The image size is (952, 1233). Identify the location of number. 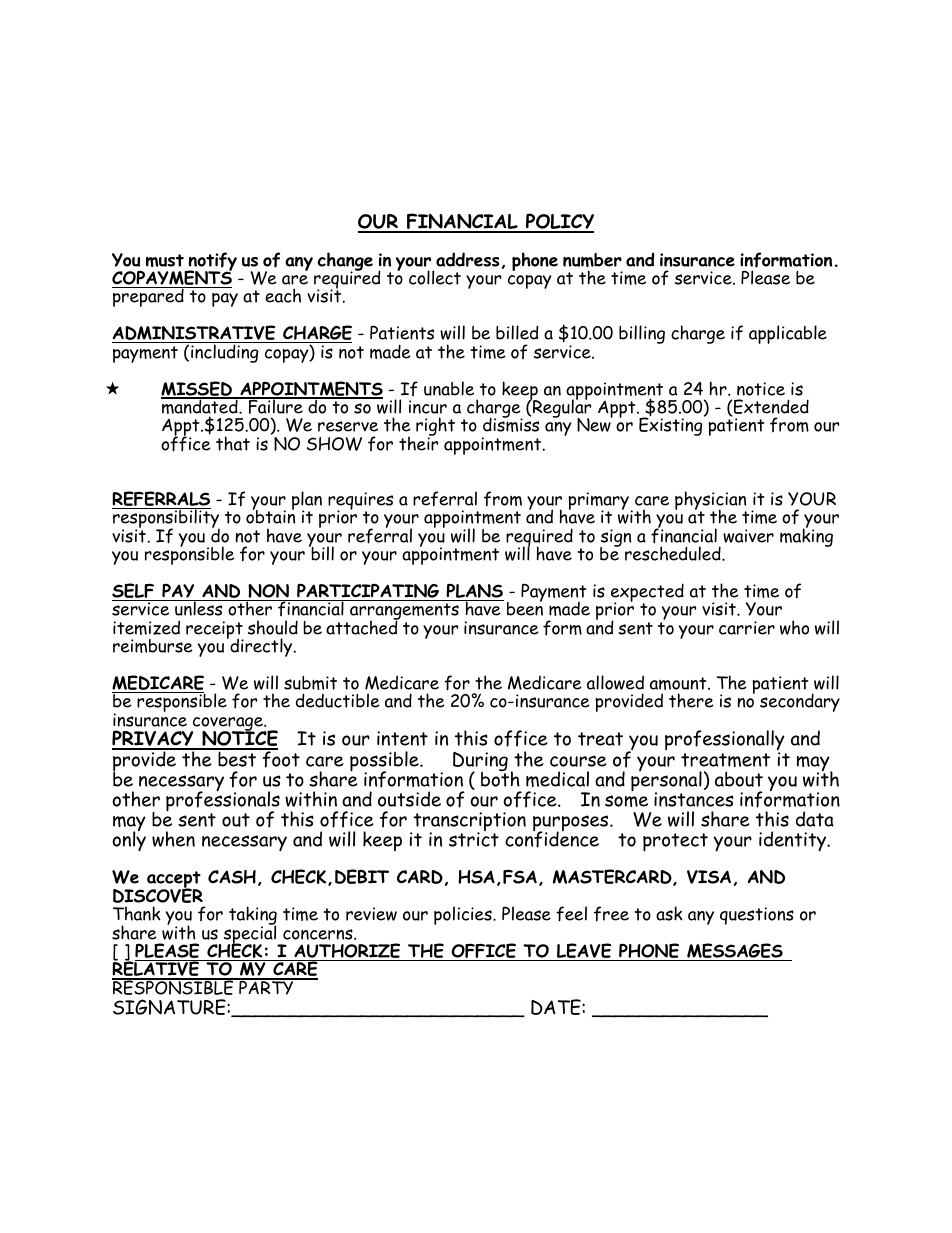
(592, 260).
